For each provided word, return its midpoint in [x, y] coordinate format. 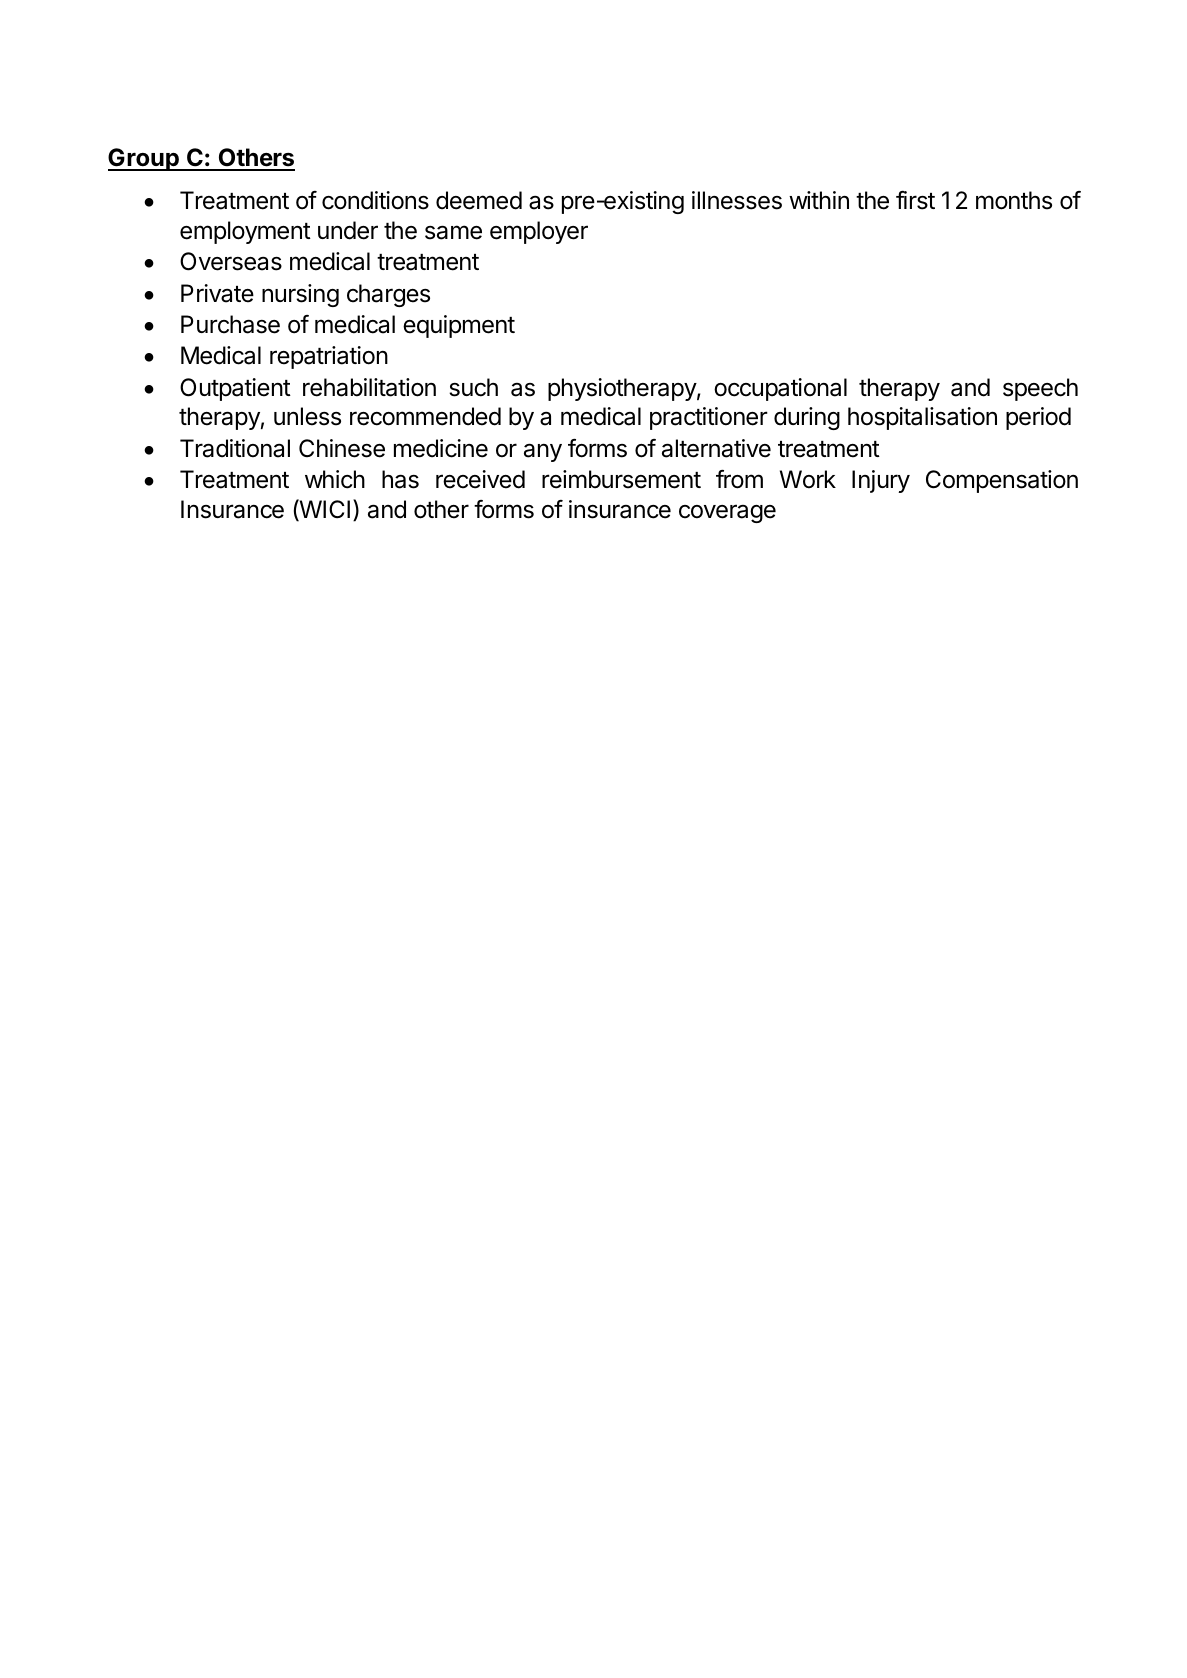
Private [217, 293]
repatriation [329, 357]
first [915, 200]
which [335, 479]
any [543, 452]
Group [144, 159]
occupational [780, 389]
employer [539, 232]
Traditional [235, 448]
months [1014, 200]
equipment [459, 326]
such [473, 387]
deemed [479, 200]
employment [245, 232]
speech [1040, 389]
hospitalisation [922, 418]
